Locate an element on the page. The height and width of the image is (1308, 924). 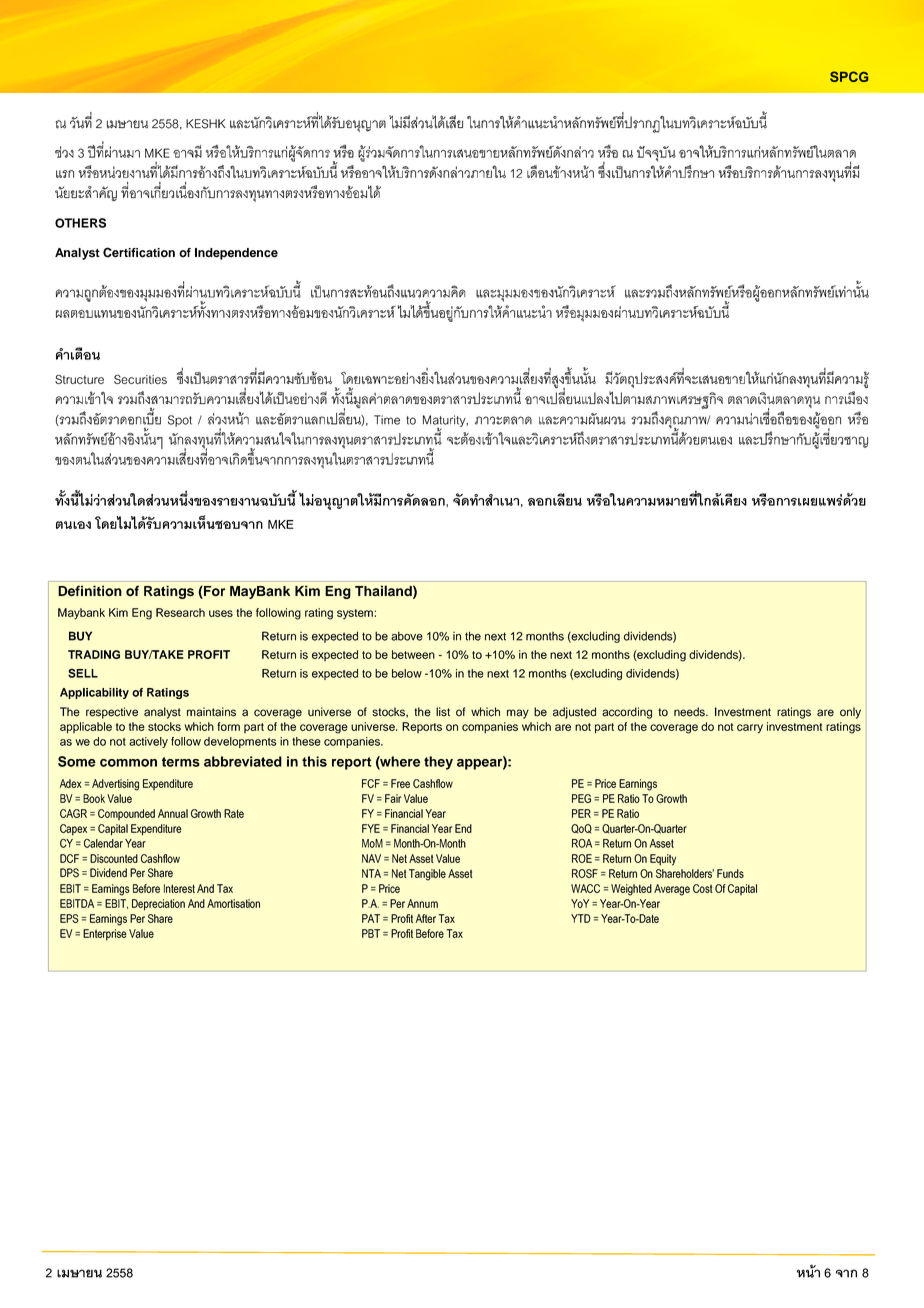
Cost is located at coordinates (703, 888).
